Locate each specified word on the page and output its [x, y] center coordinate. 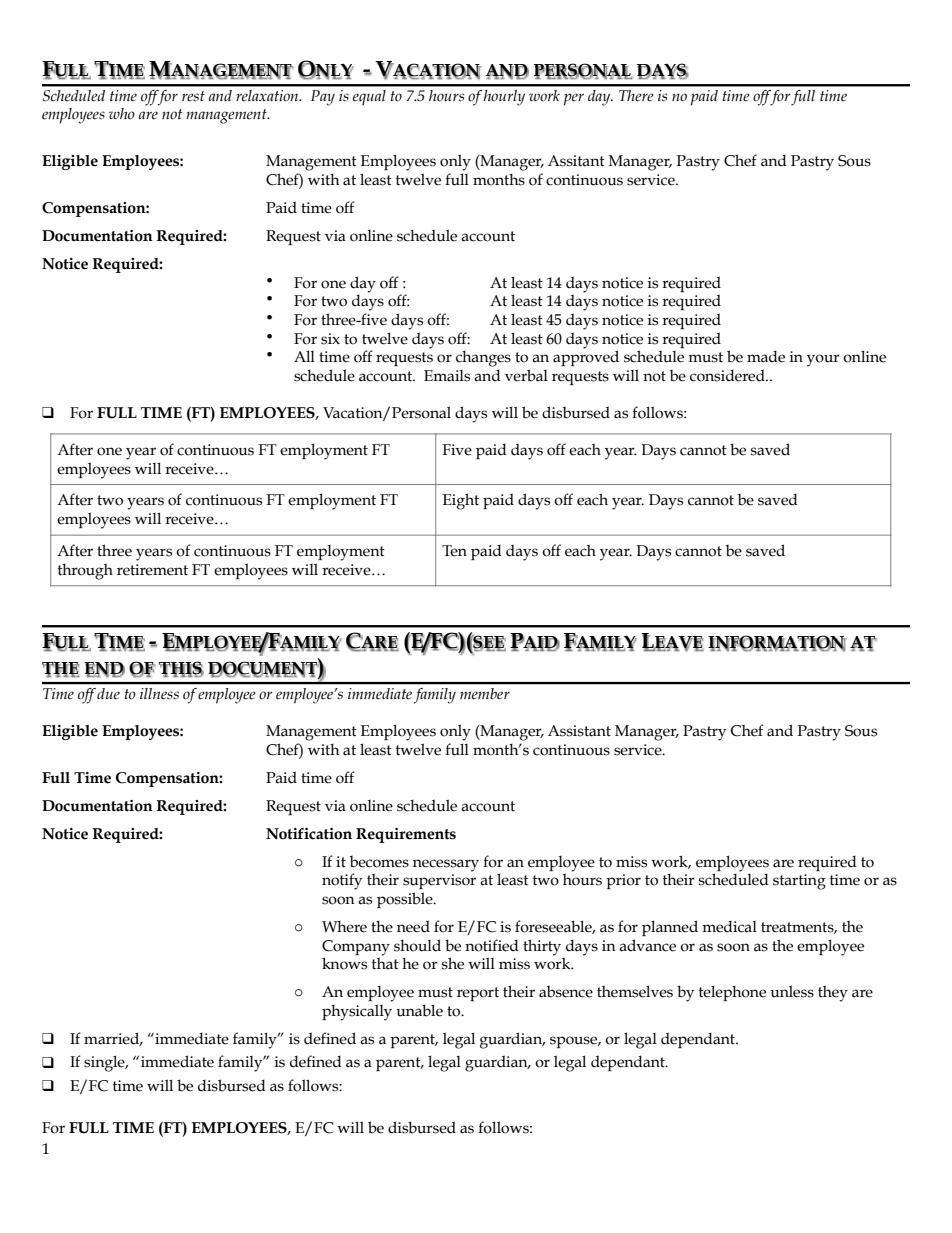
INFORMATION [777, 642]
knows [344, 963]
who [122, 114]
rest [193, 96]
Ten [454, 551]
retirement [152, 570]
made [766, 356]
